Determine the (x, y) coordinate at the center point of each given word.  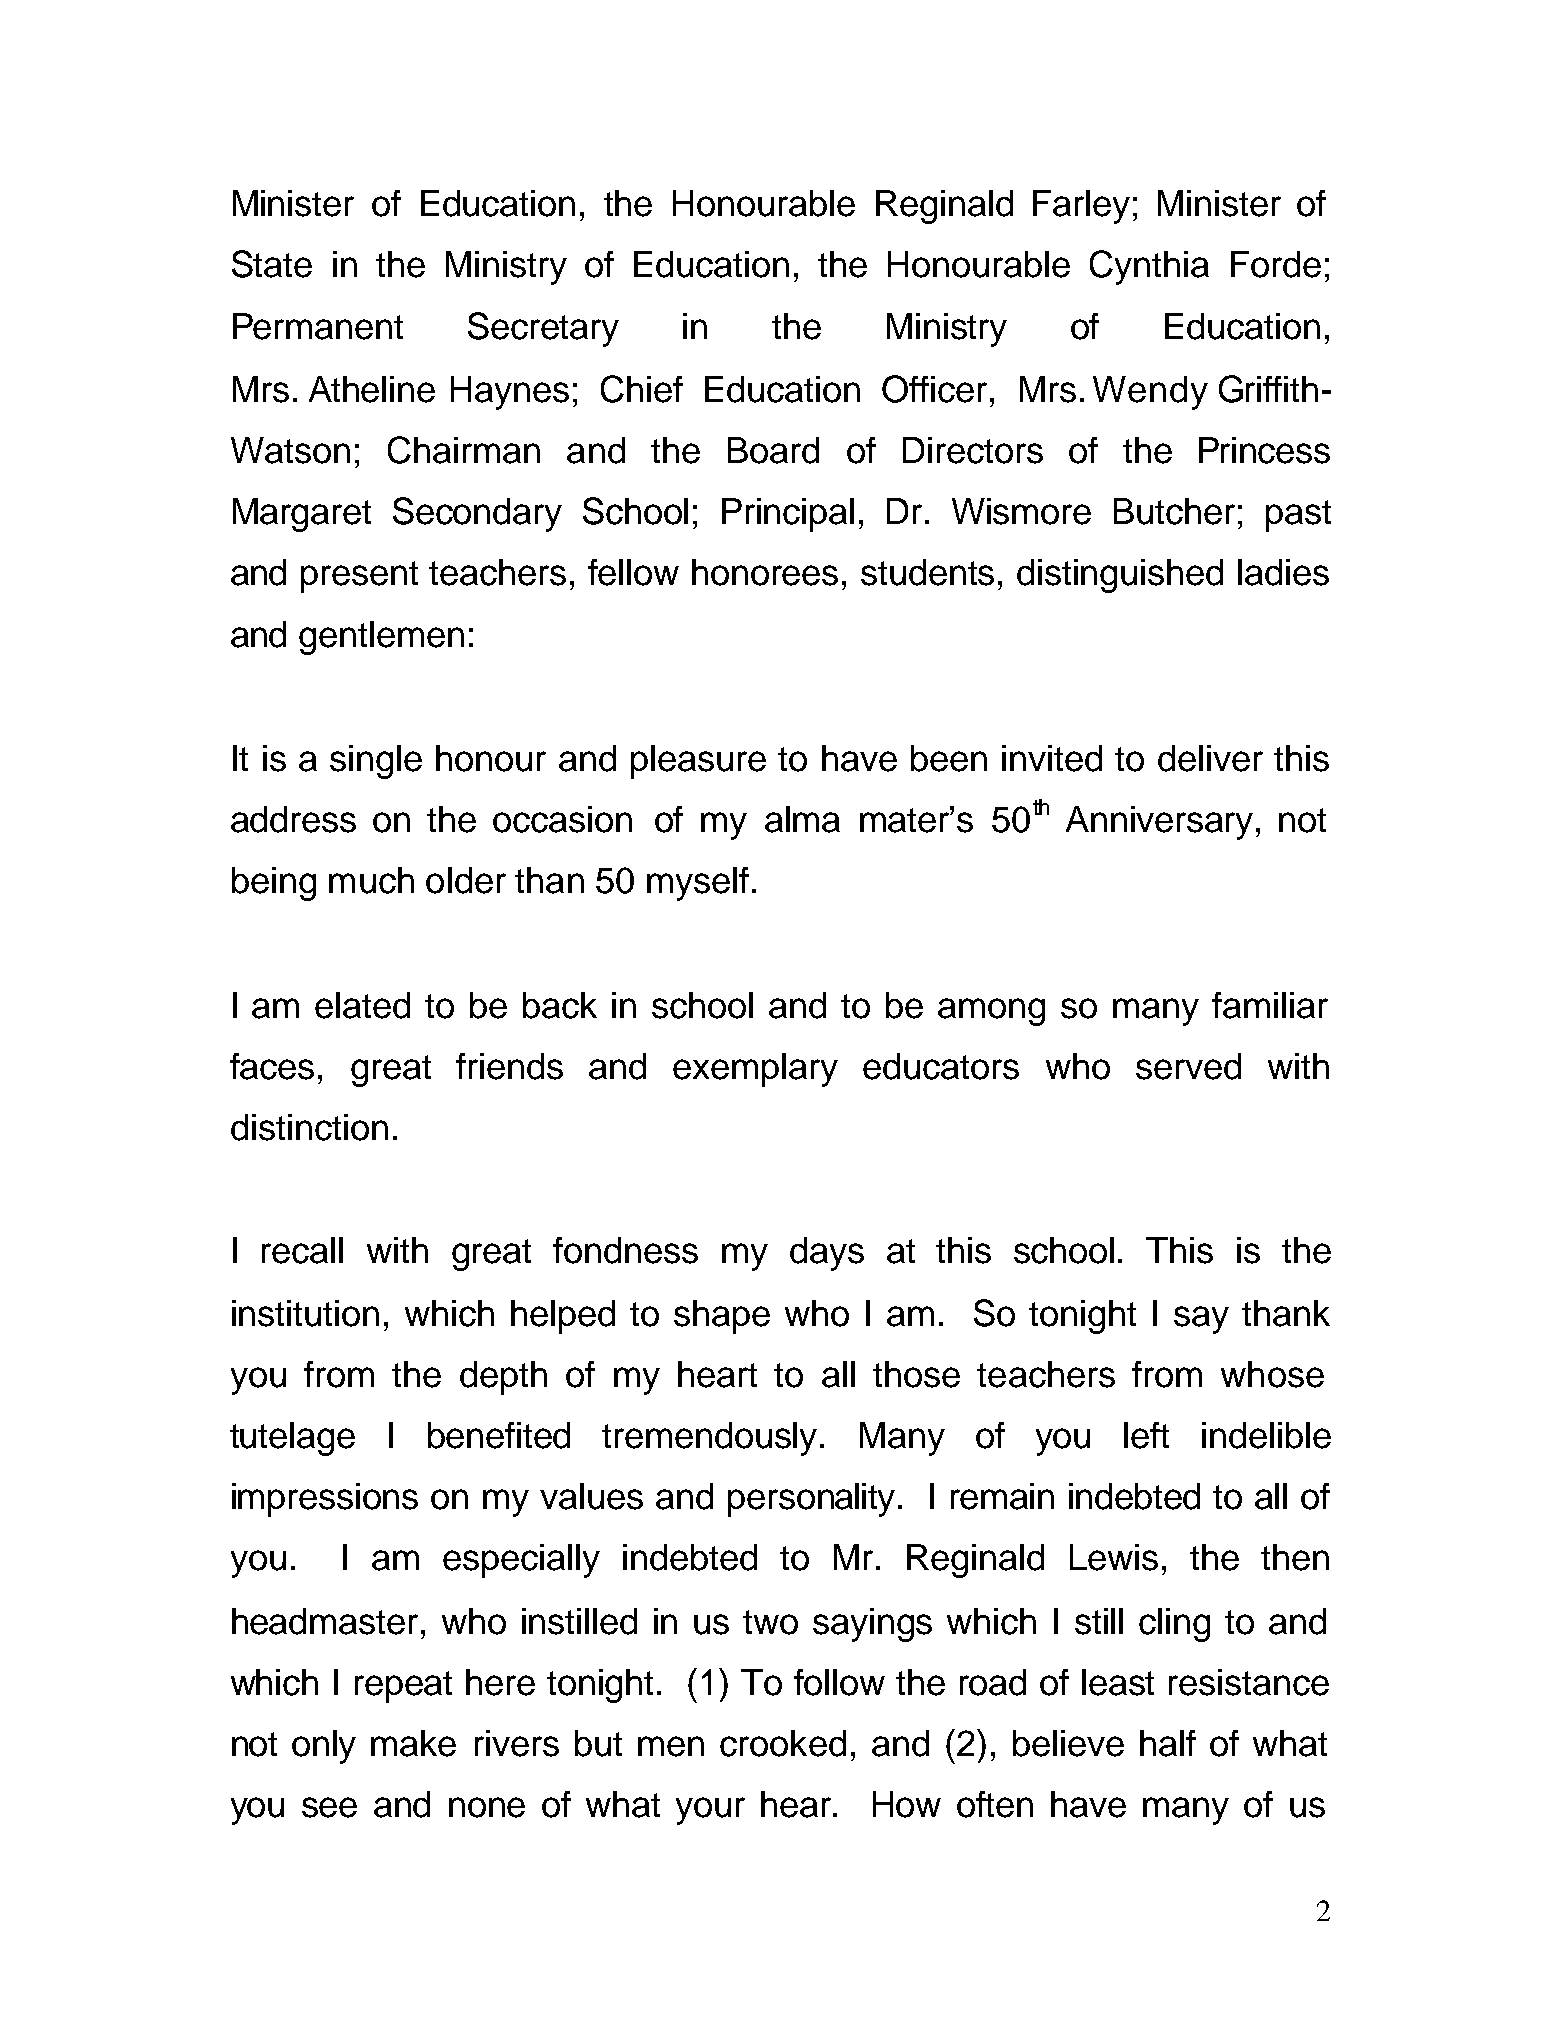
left (1146, 1435)
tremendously (709, 1439)
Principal (788, 515)
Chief (642, 389)
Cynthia (1149, 267)
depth (503, 1378)
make (413, 1743)
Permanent (318, 326)
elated (362, 1005)
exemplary (755, 1070)
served (1188, 1066)
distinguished (1120, 576)
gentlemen (381, 638)
